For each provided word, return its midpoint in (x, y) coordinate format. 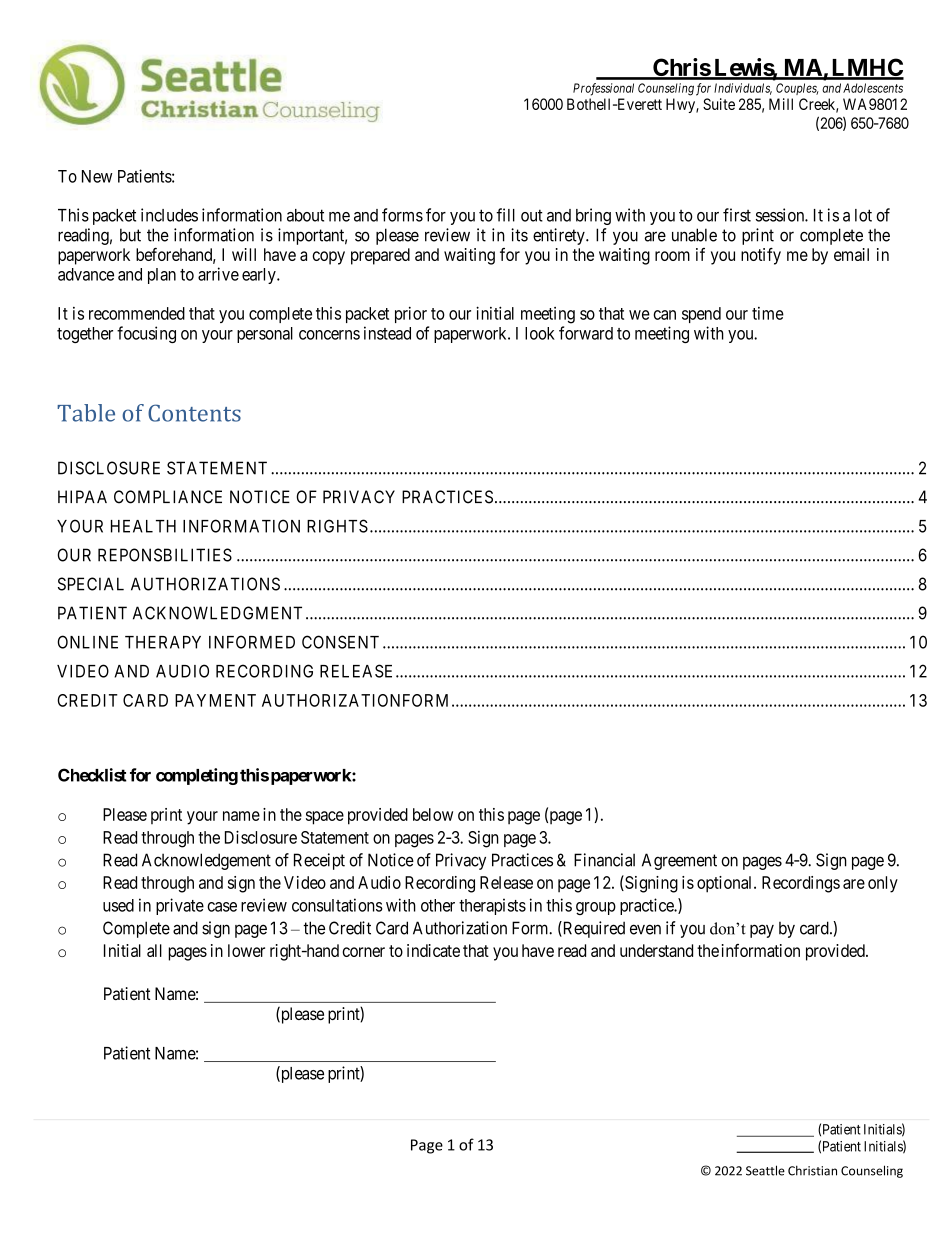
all (154, 950)
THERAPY (163, 642)
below (433, 814)
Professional (603, 89)
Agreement (679, 861)
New (97, 176)
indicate (433, 950)
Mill (781, 104)
